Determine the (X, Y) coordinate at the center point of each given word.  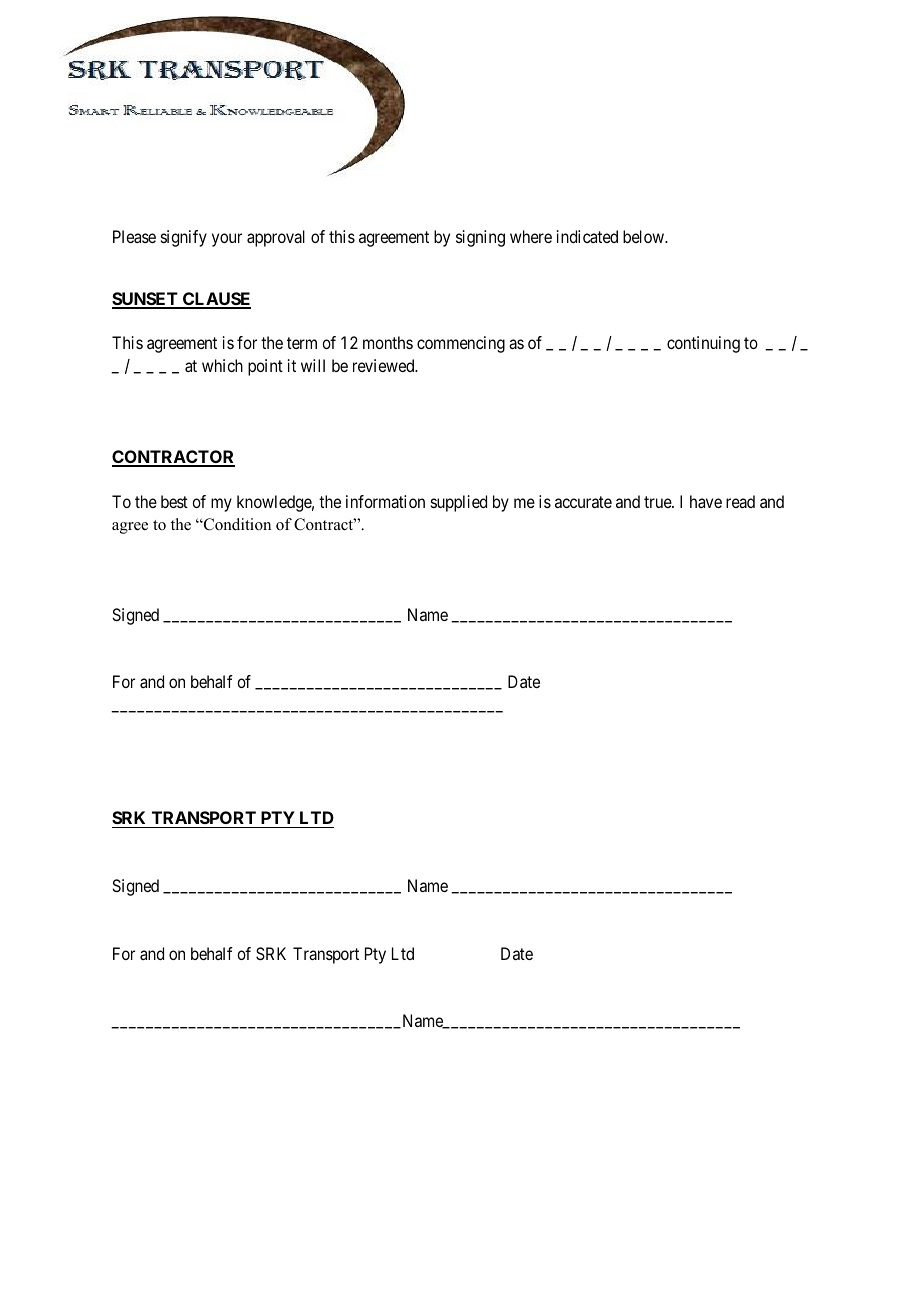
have (706, 501)
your (227, 240)
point (265, 367)
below (645, 236)
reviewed (385, 365)
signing (480, 238)
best (174, 501)
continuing (703, 344)
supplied (459, 503)
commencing (461, 344)
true (658, 502)
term (302, 343)
